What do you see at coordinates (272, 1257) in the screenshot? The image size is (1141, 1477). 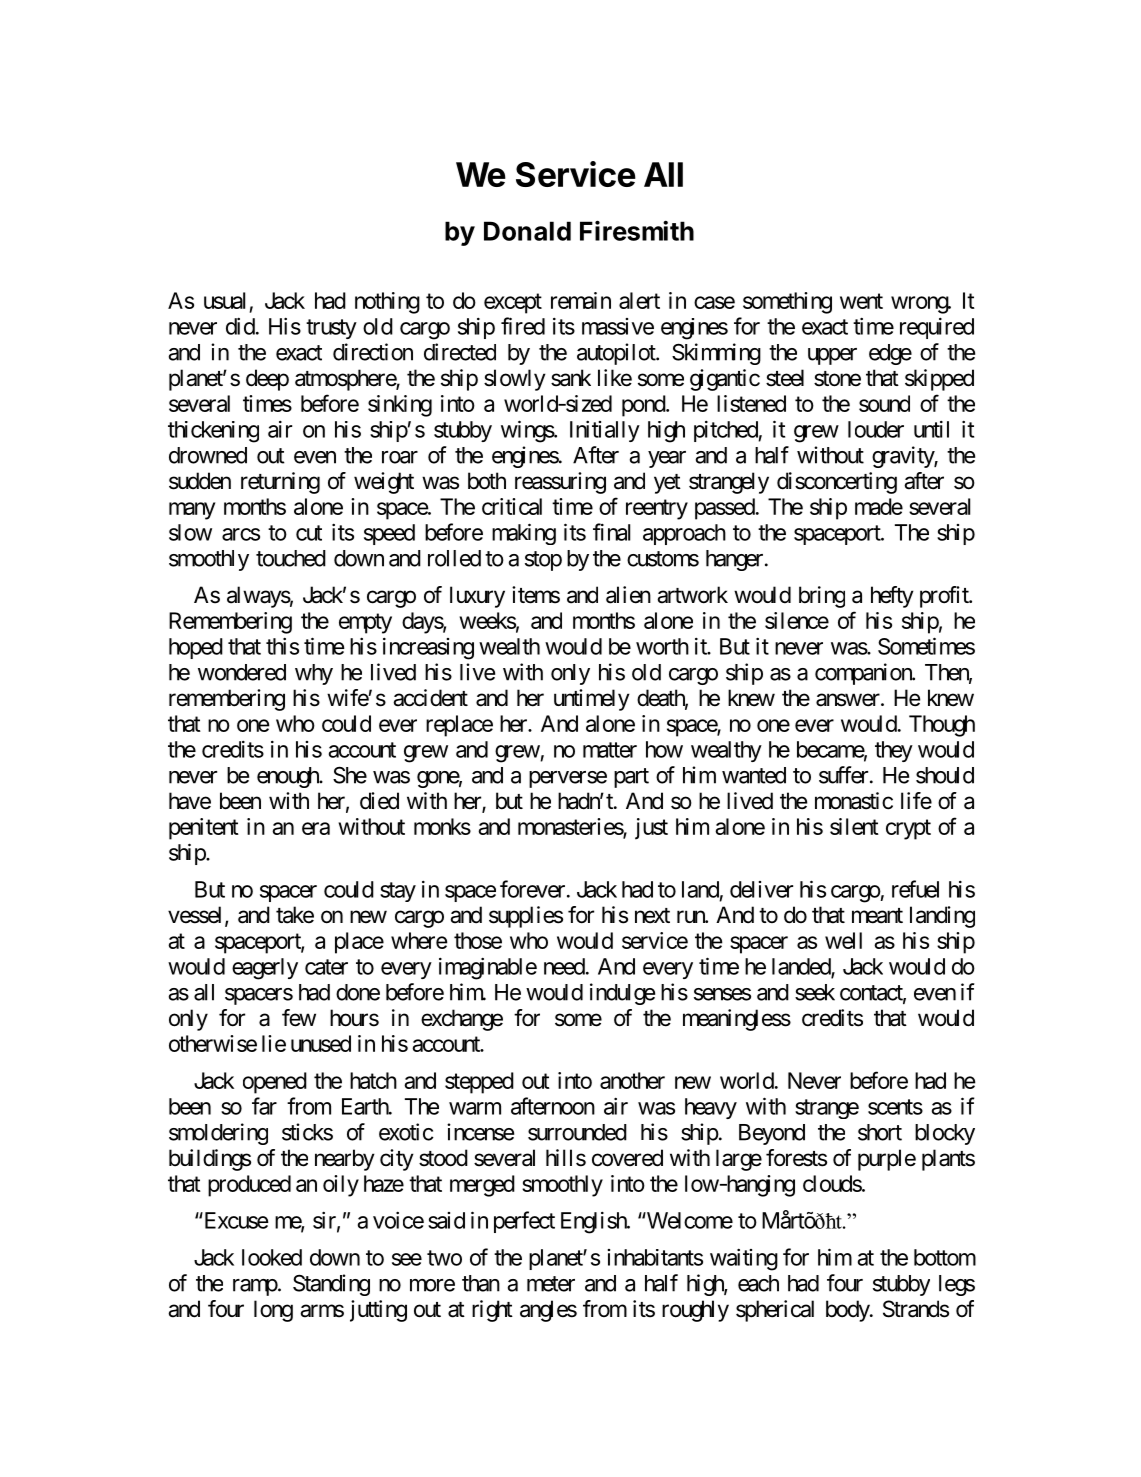 I see `looked` at bounding box center [272, 1257].
